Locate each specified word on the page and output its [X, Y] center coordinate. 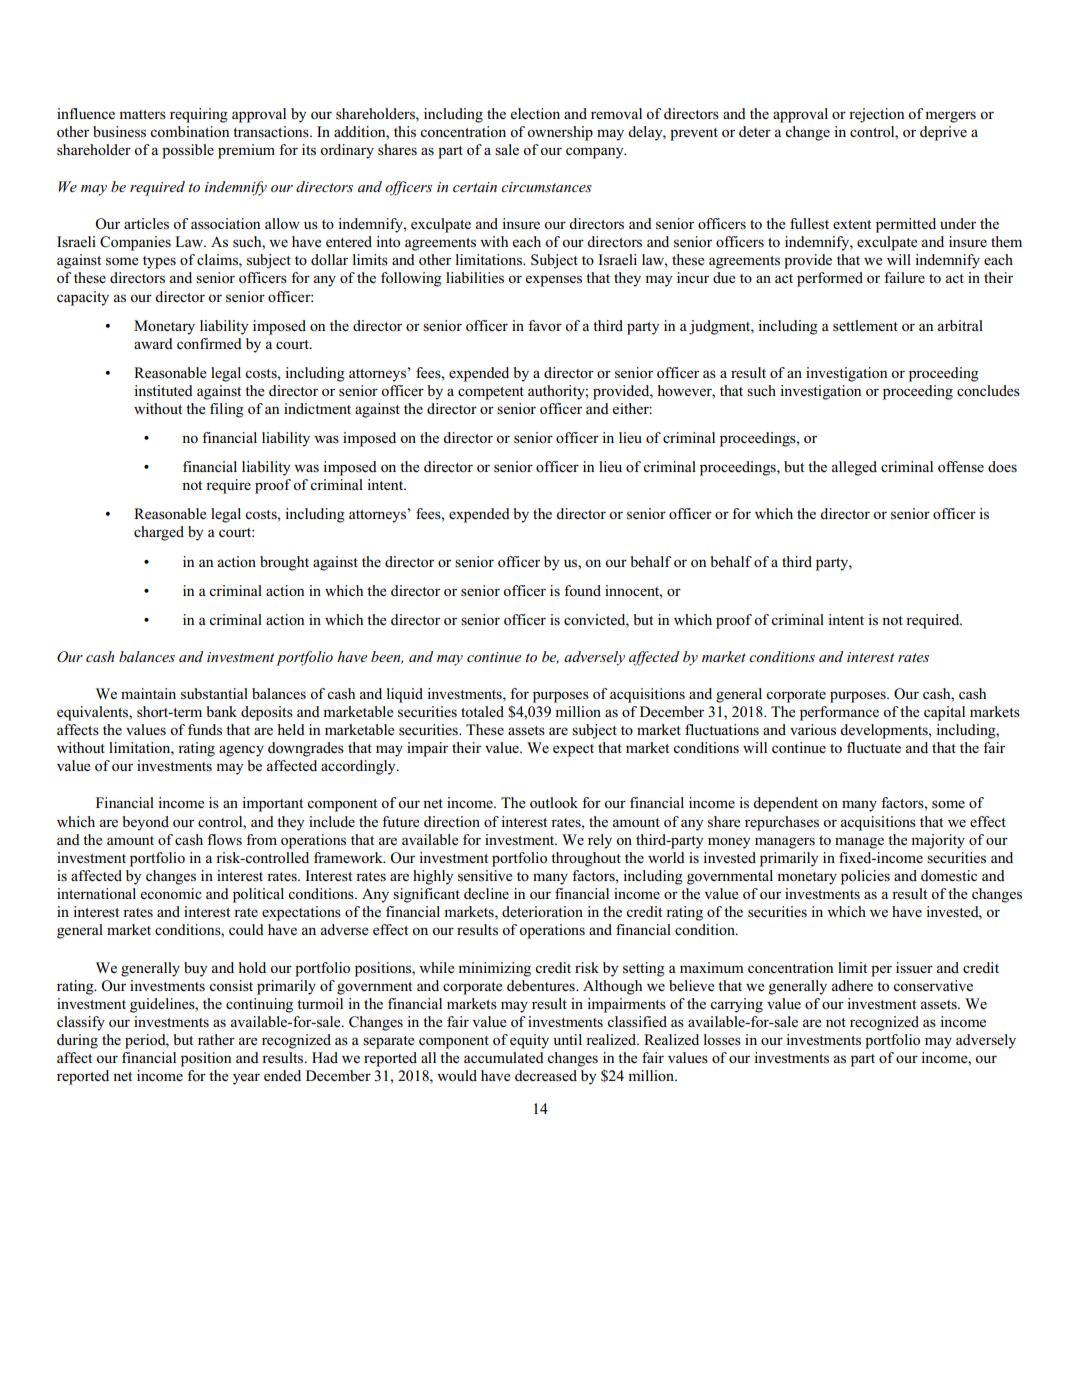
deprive [943, 133]
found [582, 590]
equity [529, 1041]
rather [216, 1039]
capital [944, 713]
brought [284, 563]
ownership [560, 133]
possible [188, 151]
